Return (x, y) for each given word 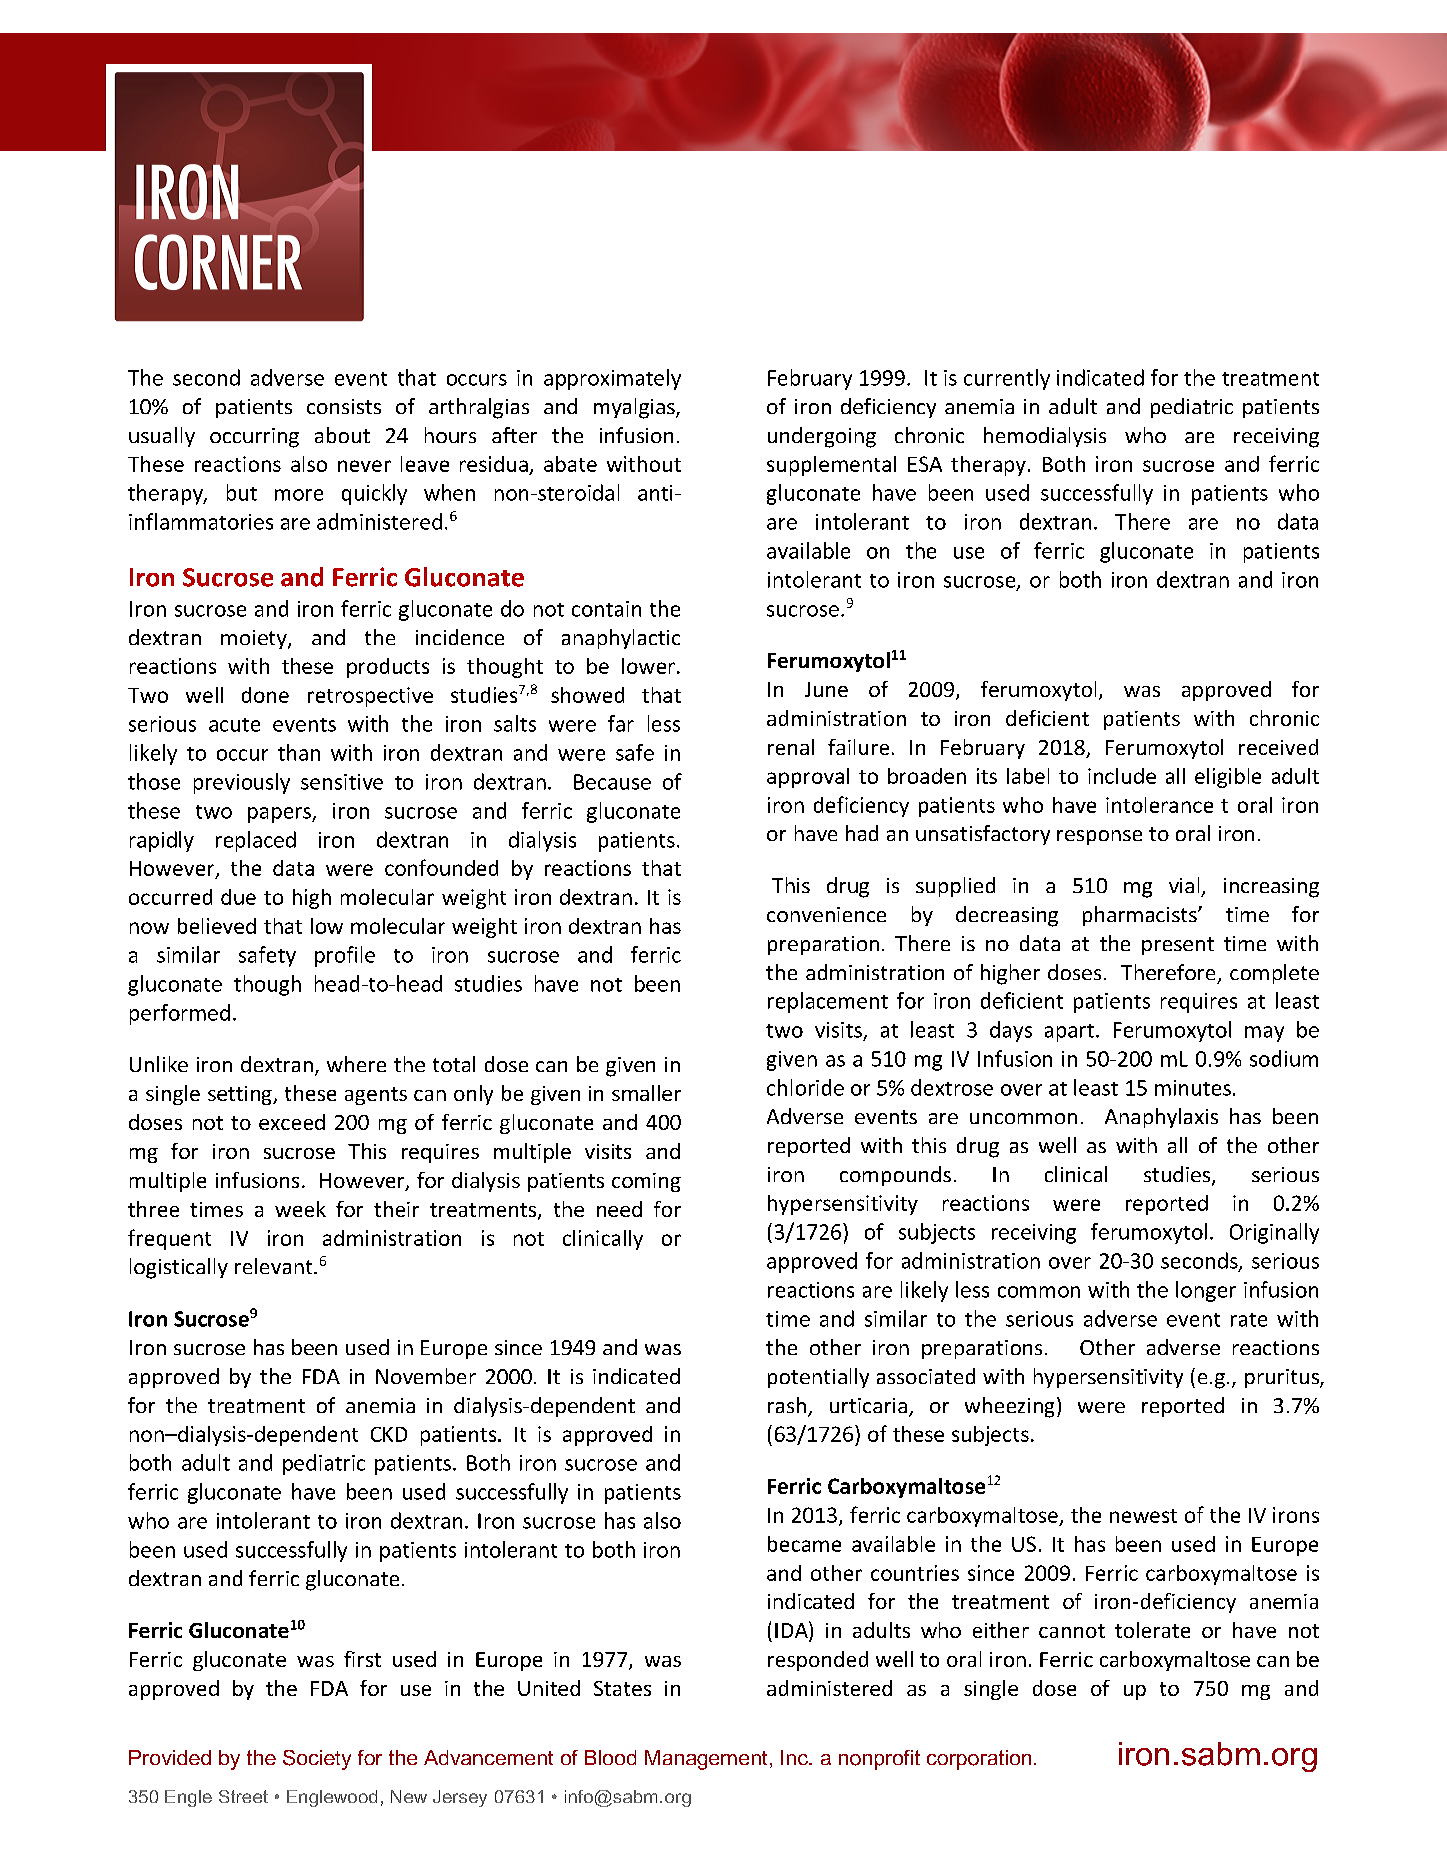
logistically (179, 1268)
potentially (818, 1378)
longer (1206, 1291)
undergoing (822, 437)
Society (317, 1760)
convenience (826, 914)
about (342, 435)
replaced (256, 841)
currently (1007, 379)
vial (1184, 885)
